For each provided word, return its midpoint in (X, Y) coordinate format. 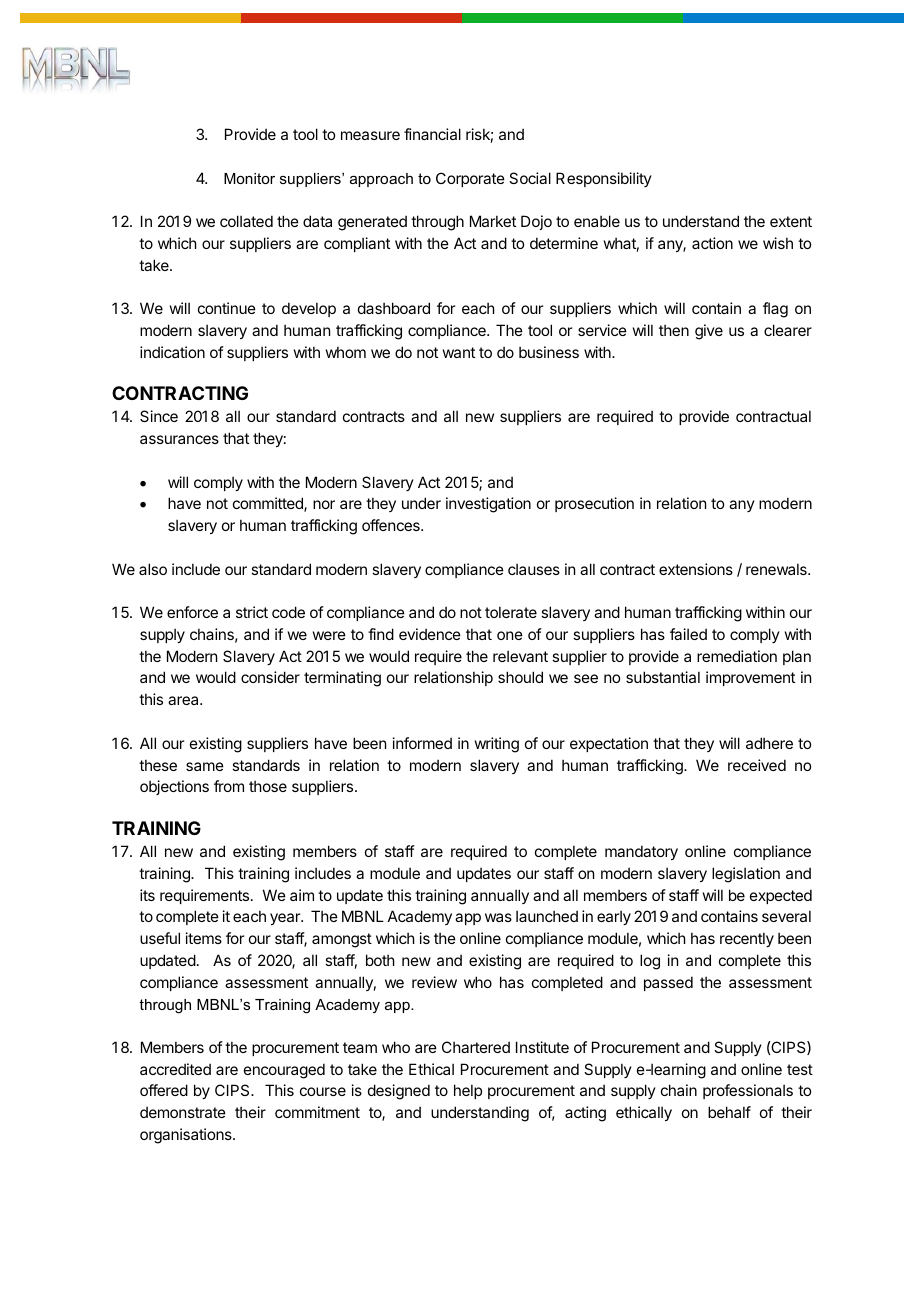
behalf (729, 1112)
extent (791, 221)
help (468, 1091)
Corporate (470, 179)
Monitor (249, 178)
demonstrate (183, 1112)
